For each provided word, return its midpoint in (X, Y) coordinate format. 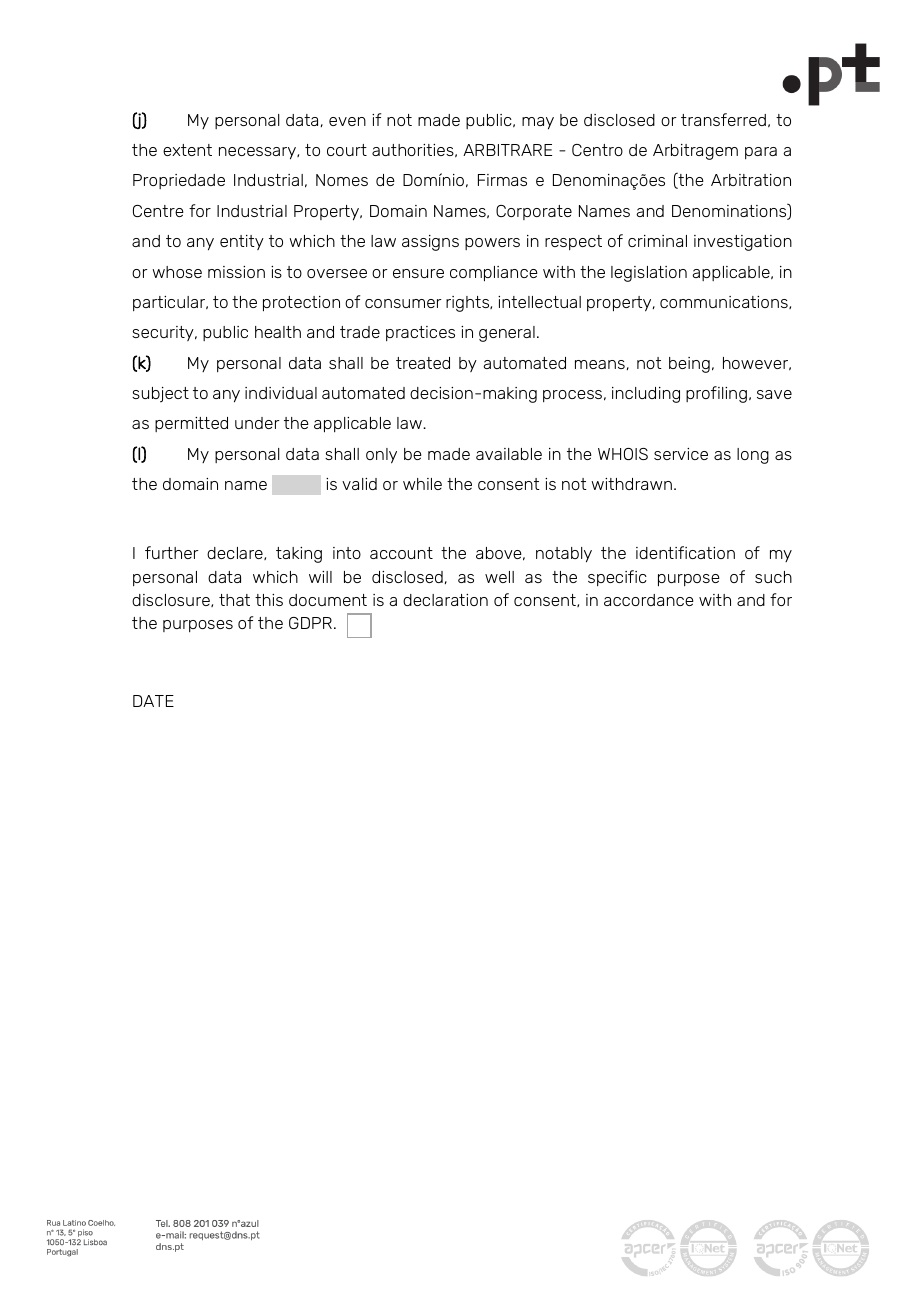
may (538, 123)
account (401, 553)
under (257, 423)
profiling (716, 394)
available (509, 454)
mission (236, 272)
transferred (723, 119)
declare (236, 553)
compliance (494, 274)
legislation (649, 274)
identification (685, 552)
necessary (258, 153)
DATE (153, 701)
